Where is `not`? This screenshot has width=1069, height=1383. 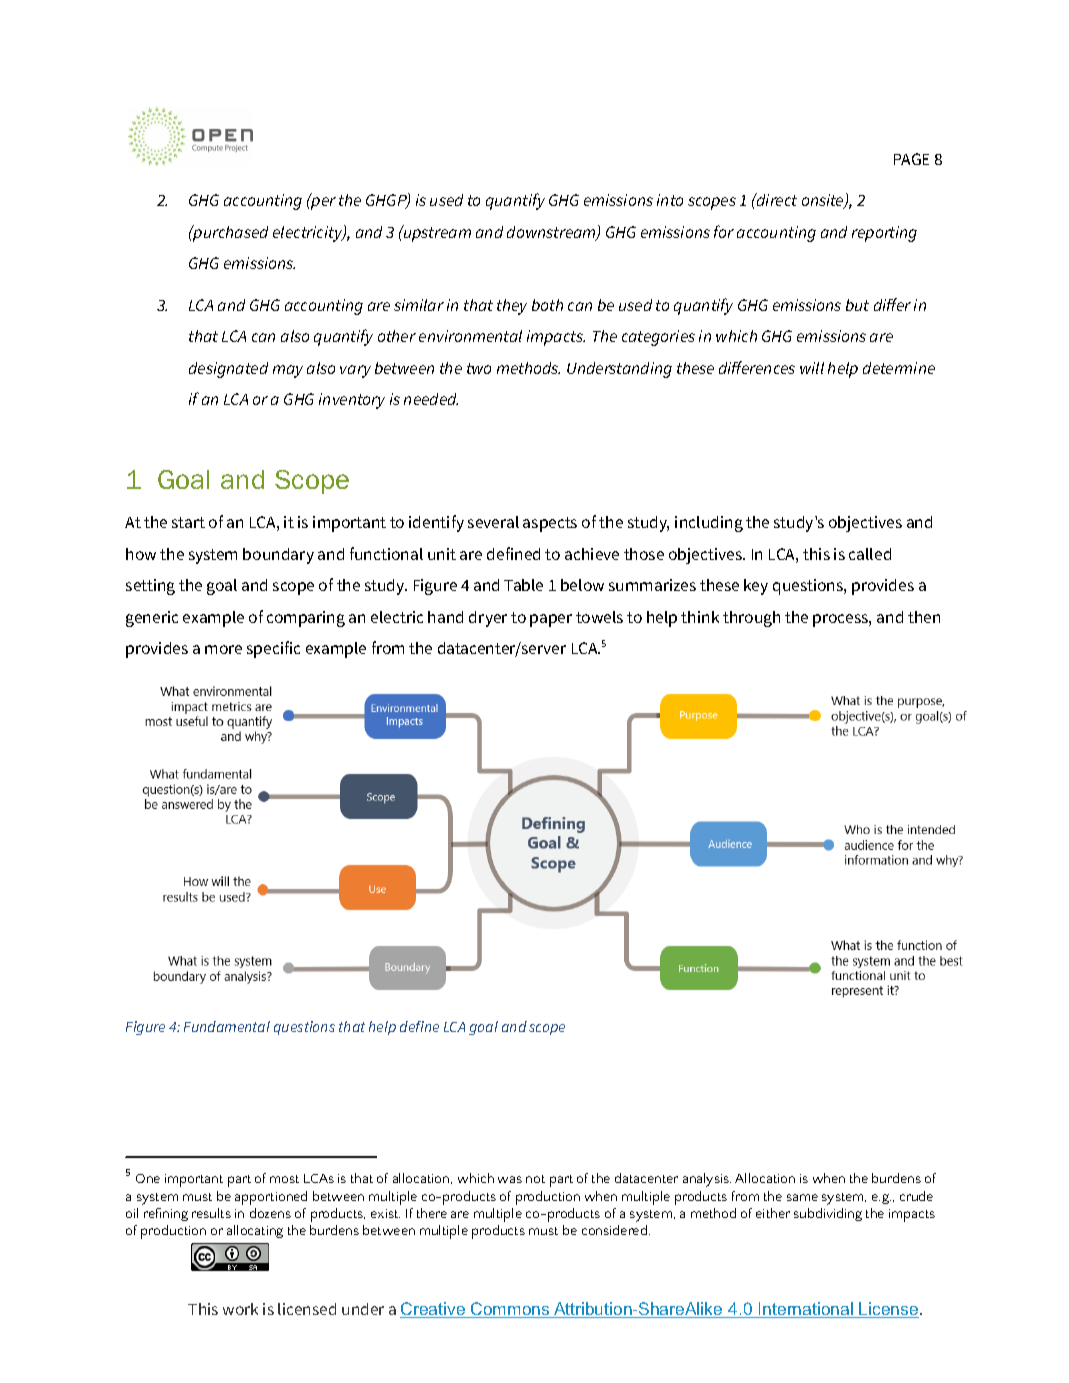 not is located at coordinates (535, 1179).
